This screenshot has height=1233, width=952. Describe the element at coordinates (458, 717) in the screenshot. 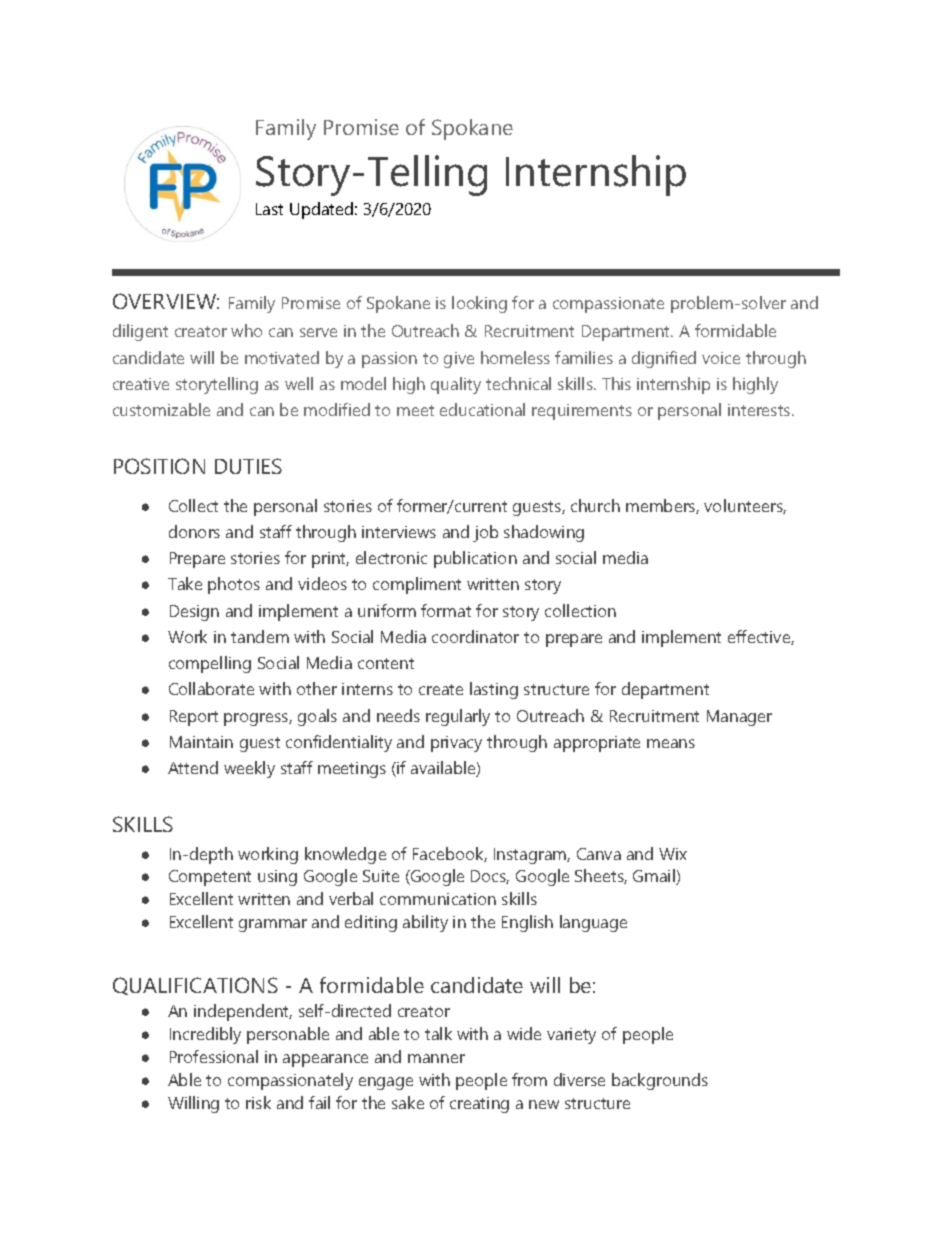

I see `regularly` at that location.
